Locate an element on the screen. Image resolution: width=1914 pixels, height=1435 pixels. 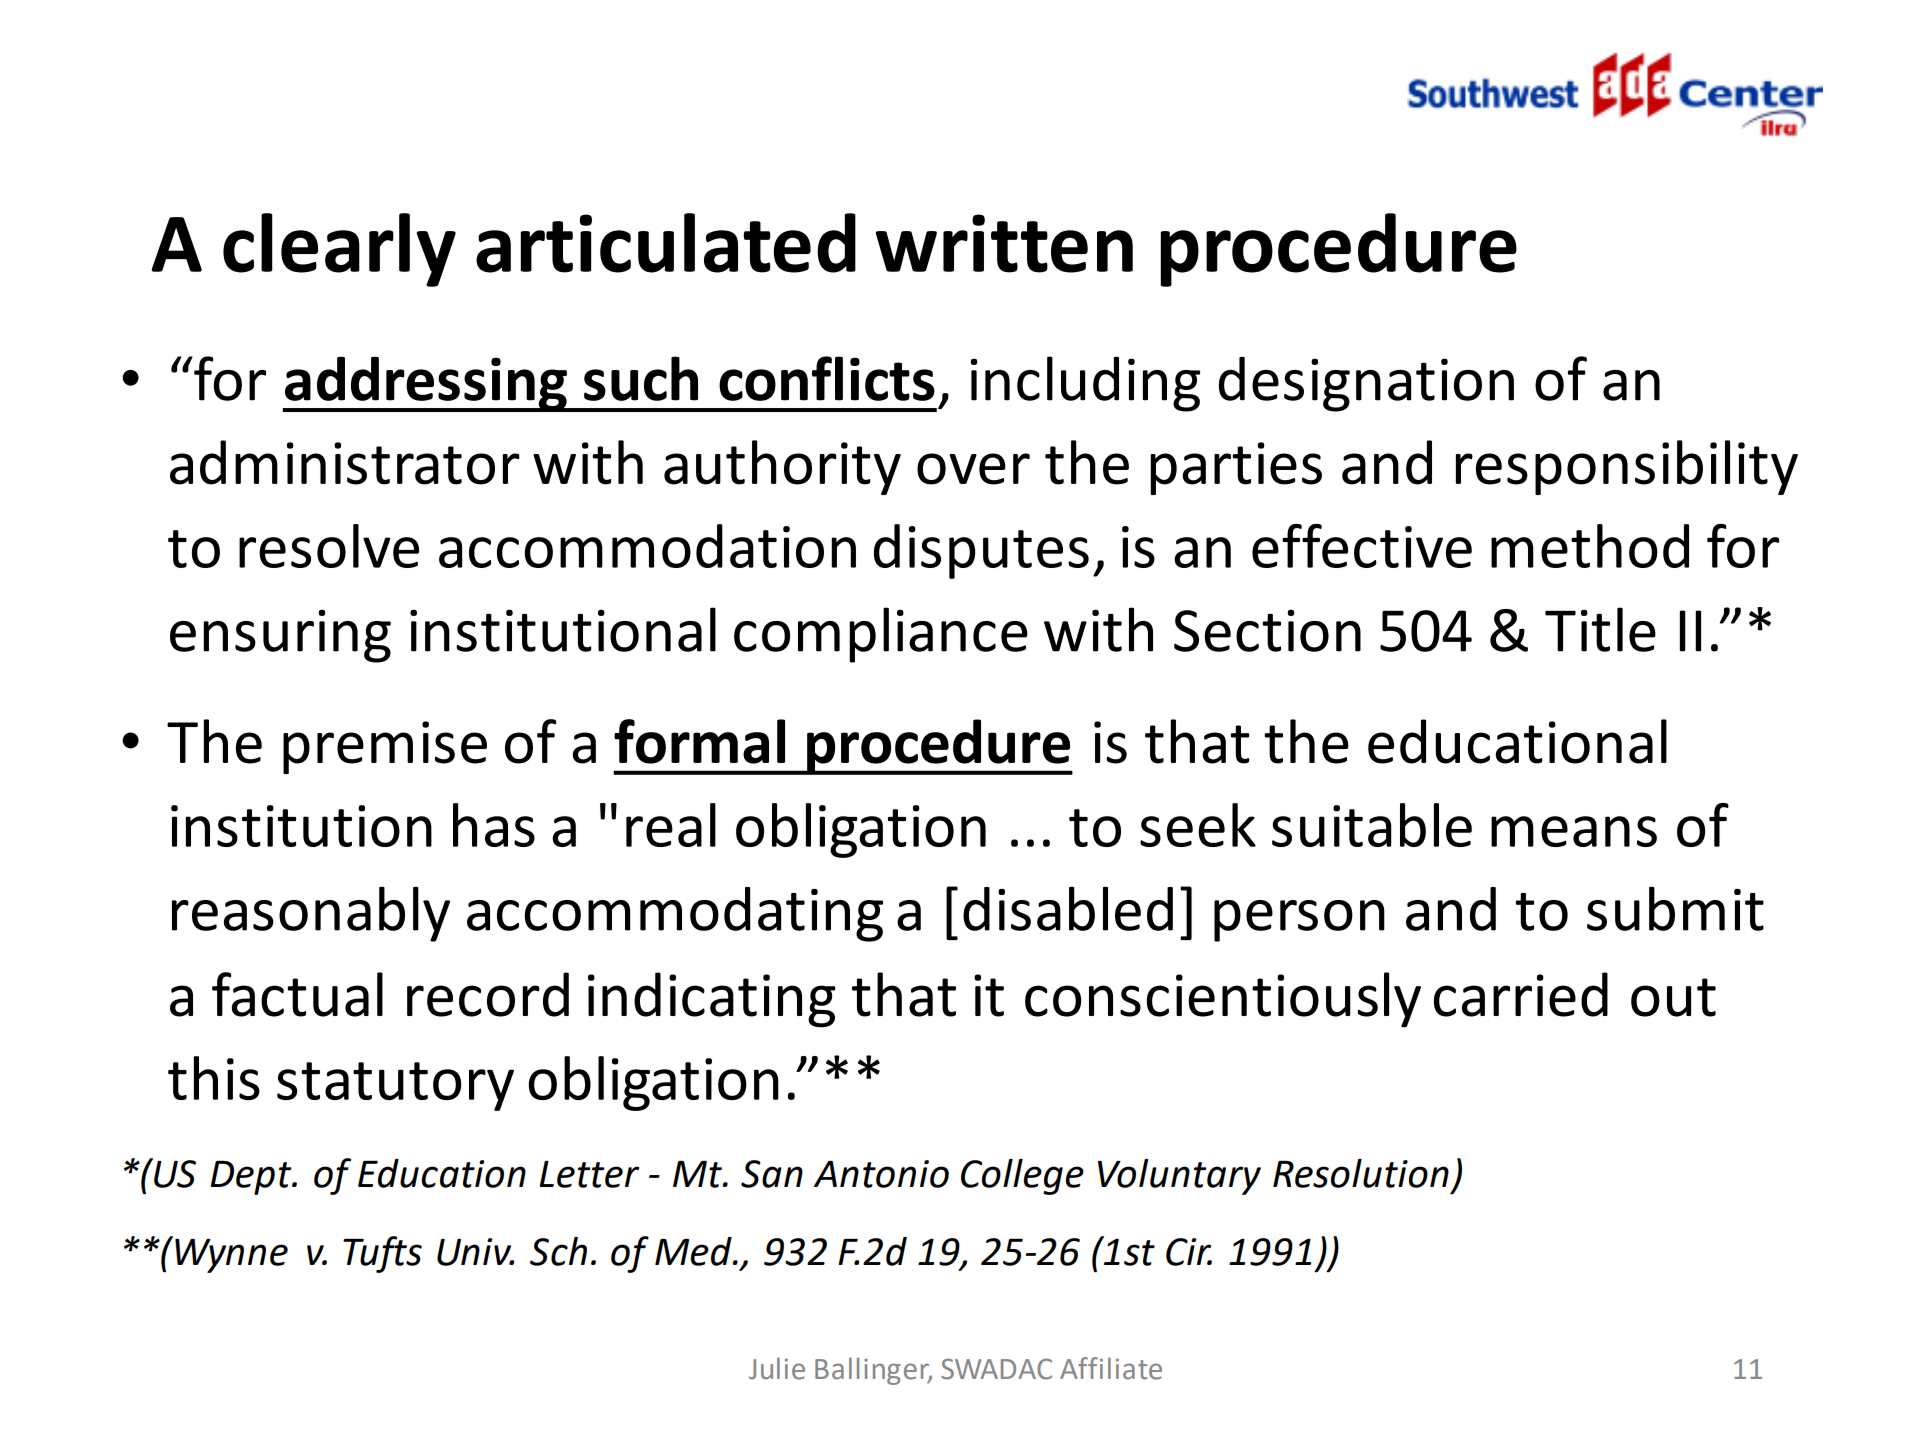
written is located at coordinates (1004, 243).
